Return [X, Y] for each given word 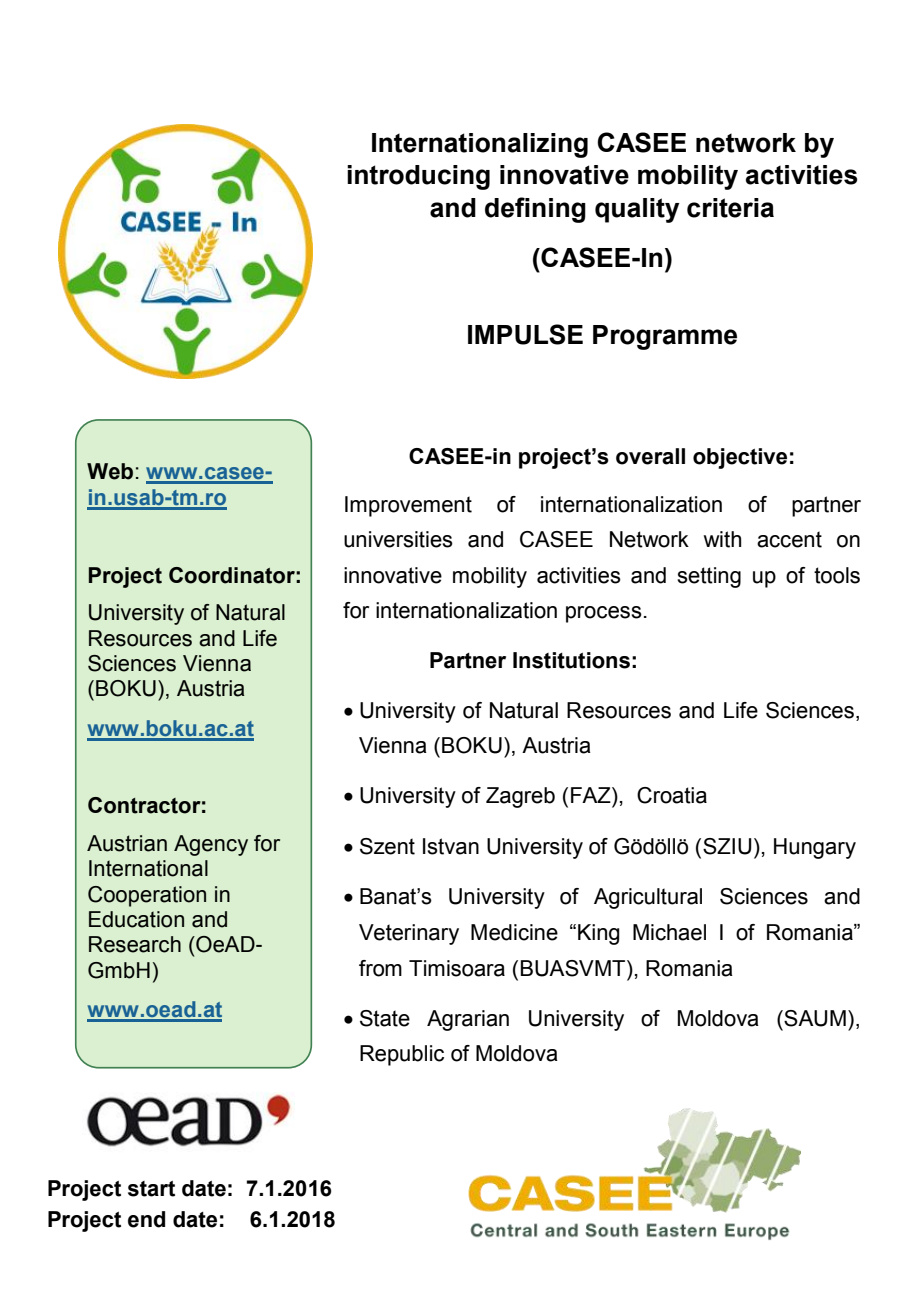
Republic [402, 1055]
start [151, 1189]
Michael [669, 932]
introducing [418, 177]
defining [535, 210]
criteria [730, 208]
